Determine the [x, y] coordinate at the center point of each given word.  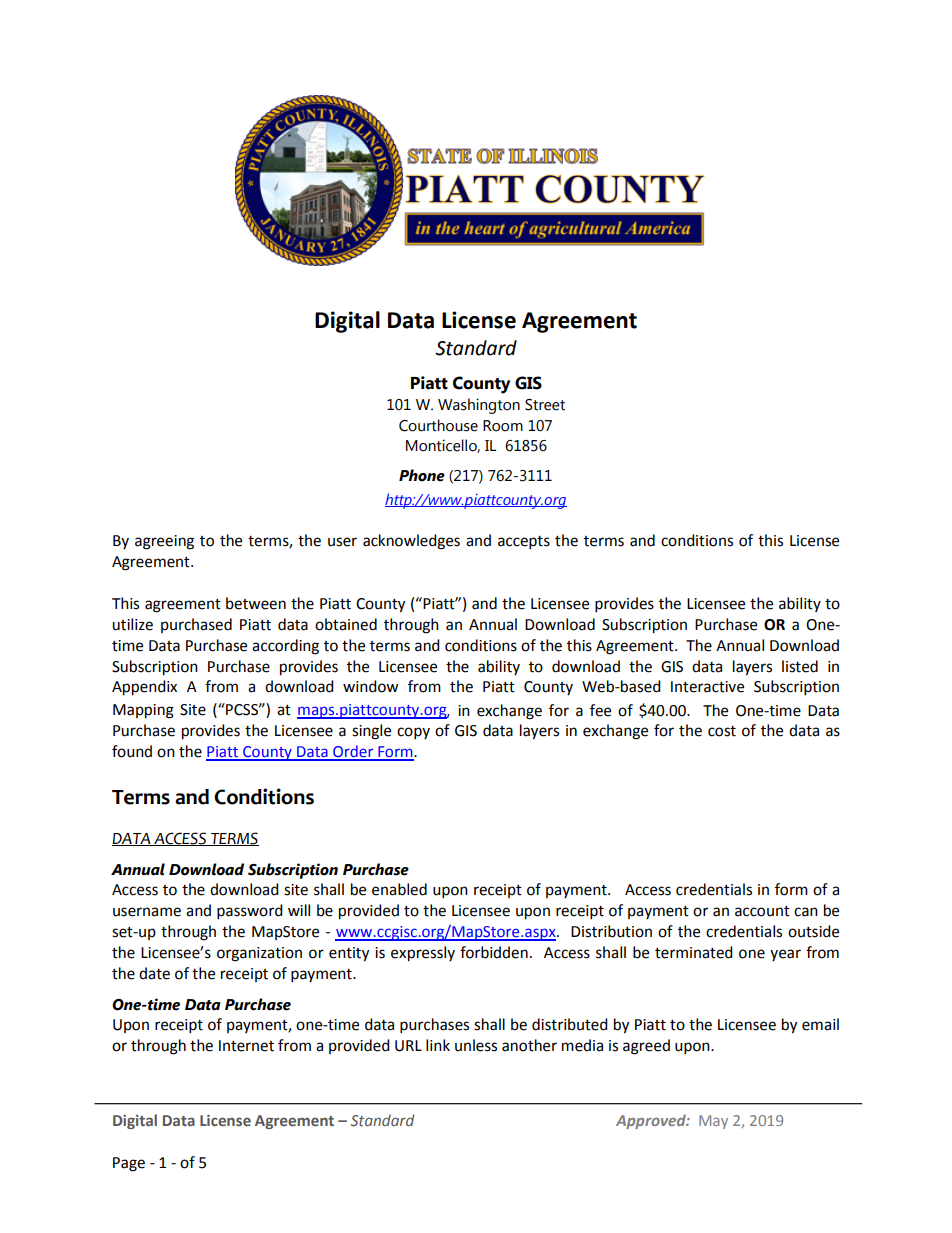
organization [259, 954]
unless [476, 1045]
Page [129, 1164]
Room [503, 426]
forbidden [494, 952]
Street [545, 405]
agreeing [164, 542]
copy [413, 733]
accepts [524, 543]
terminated [694, 952]
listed [800, 666]
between [256, 603]
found [132, 751]
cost [722, 731]
